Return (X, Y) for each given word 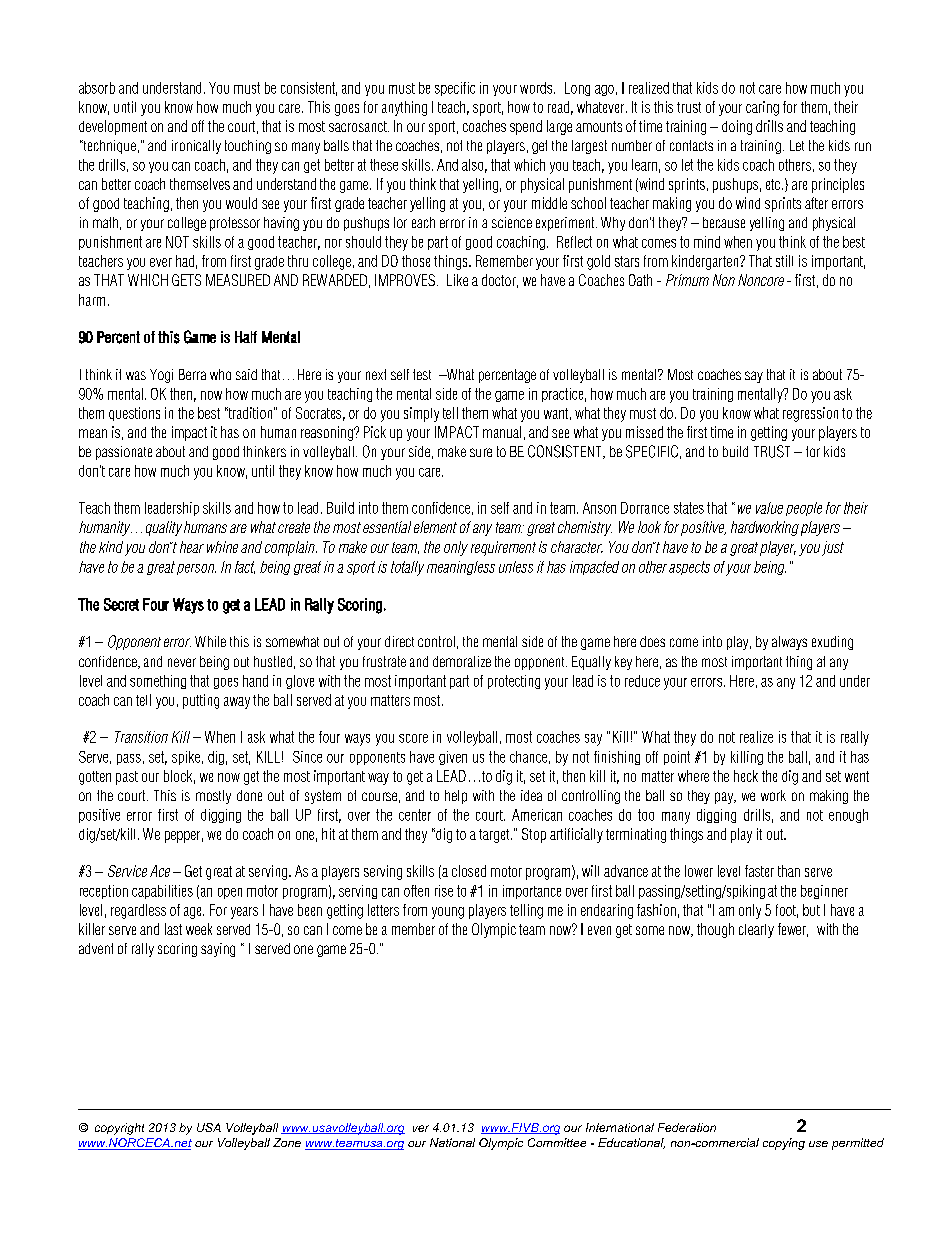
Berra (192, 374)
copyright (119, 1129)
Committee (557, 1142)
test (422, 374)
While (210, 641)
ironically (196, 147)
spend (526, 127)
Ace (160, 871)
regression (810, 414)
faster (759, 871)
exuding (832, 643)
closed (469, 871)
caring (762, 108)
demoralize (462, 661)
